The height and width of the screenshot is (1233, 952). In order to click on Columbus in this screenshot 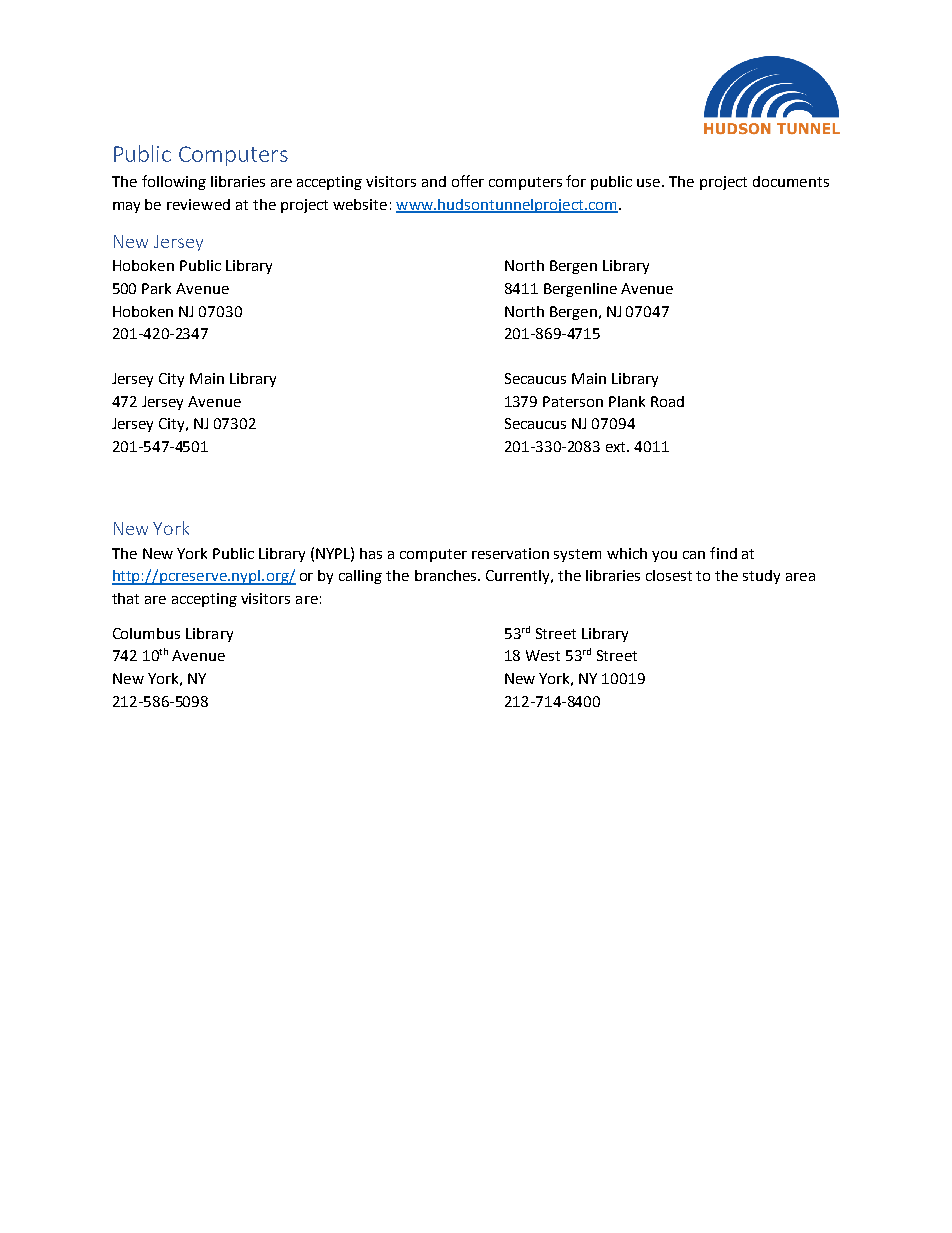, I will do `click(146, 633)`.
